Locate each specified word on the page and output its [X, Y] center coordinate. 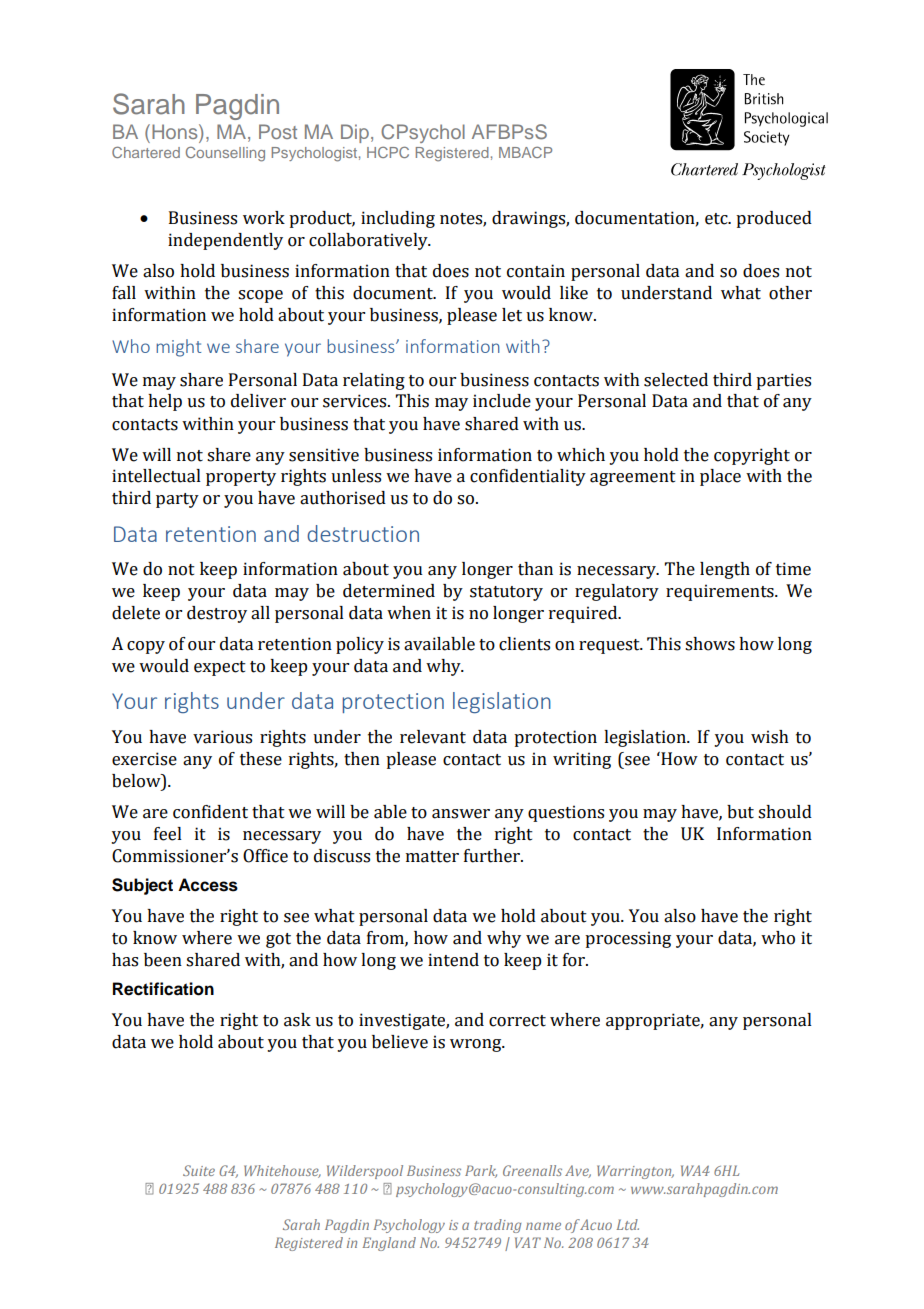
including [398, 219]
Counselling [225, 154]
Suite [199, 1170]
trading [497, 1226]
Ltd [628, 1224]
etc [717, 219]
